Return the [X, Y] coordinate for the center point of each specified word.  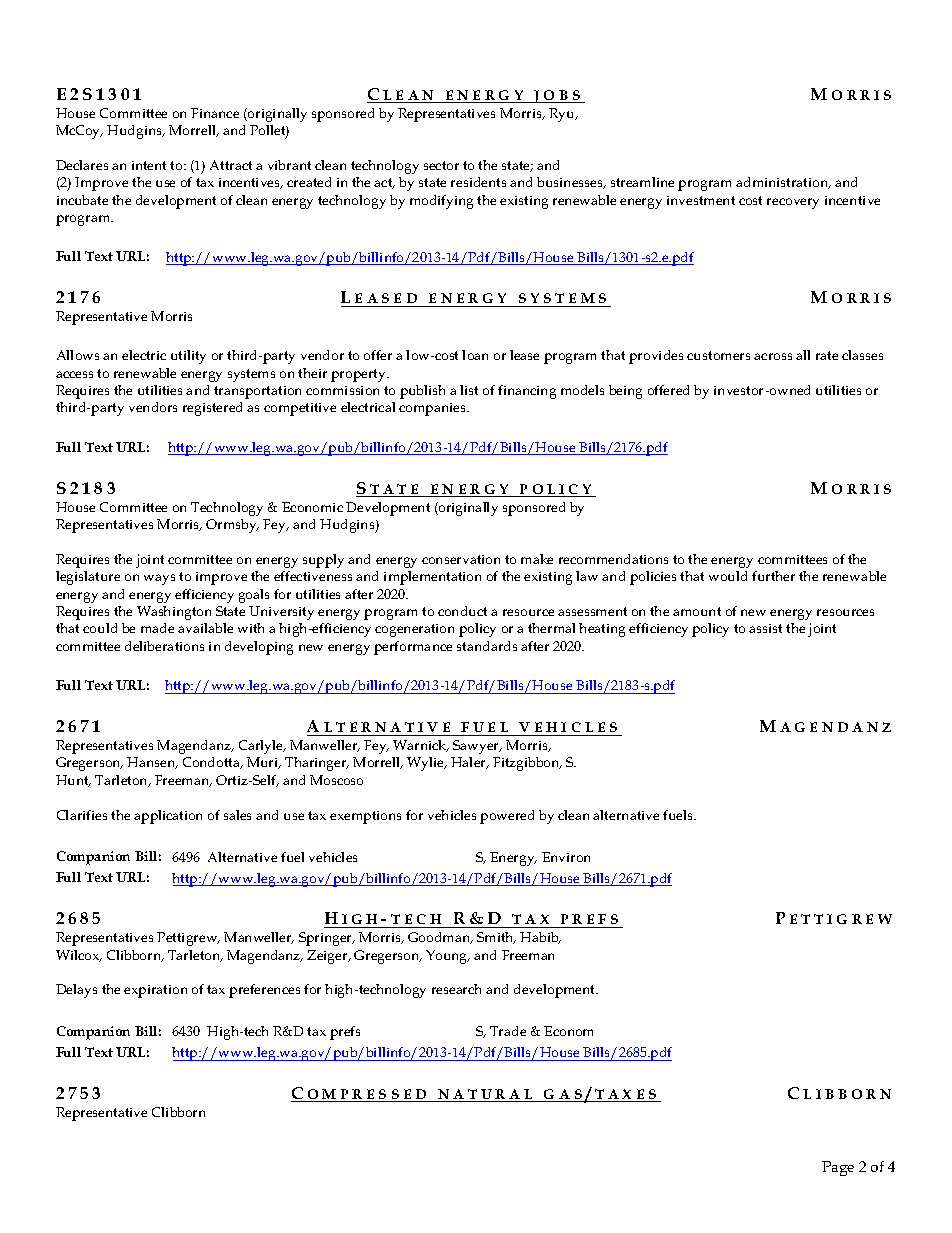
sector [441, 165]
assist [765, 628]
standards [487, 646]
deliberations [164, 646]
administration [783, 183]
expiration [155, 991]
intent [149, 165]
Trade [508, 1031]
